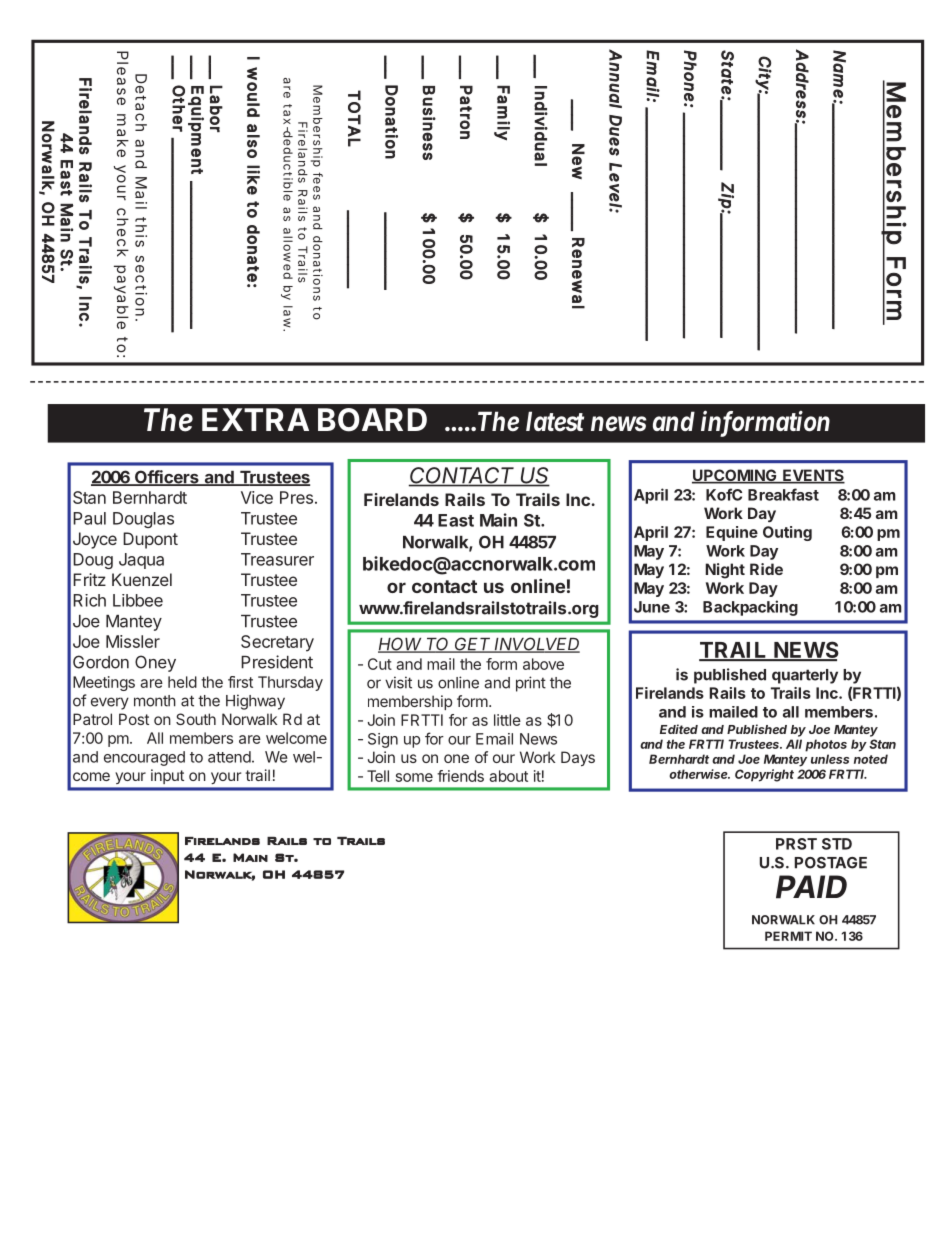 Image resolution: width=952 pixels, height=1233 pixels. Describe the element at coordinates (378, 776) in the screenshot. I see `Tell` at that location.
